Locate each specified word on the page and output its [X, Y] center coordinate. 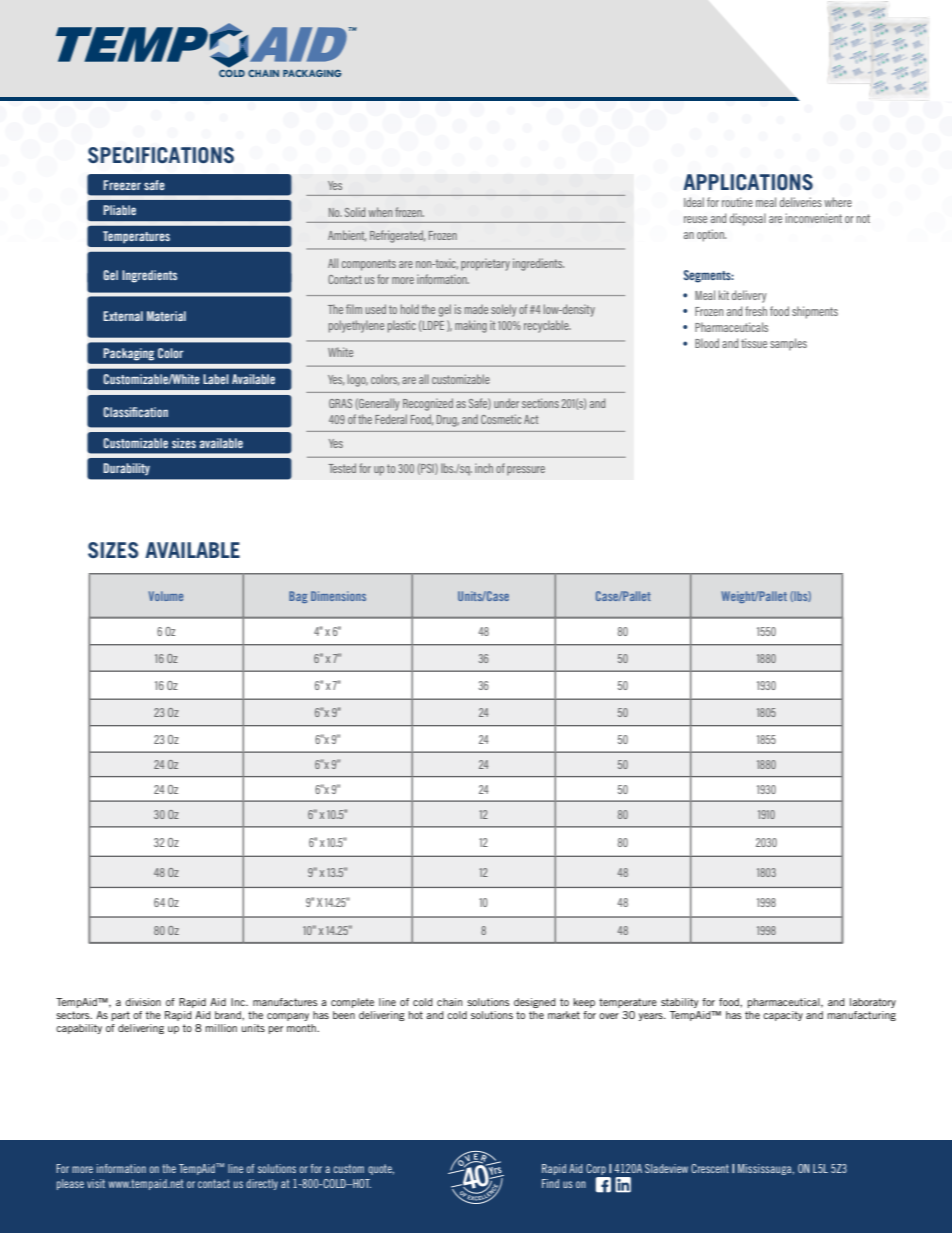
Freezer [122, 185]
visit [96, 1183]
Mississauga [766, 1169]
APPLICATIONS [748, 182]
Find [550, 1183]
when [380, 212]
